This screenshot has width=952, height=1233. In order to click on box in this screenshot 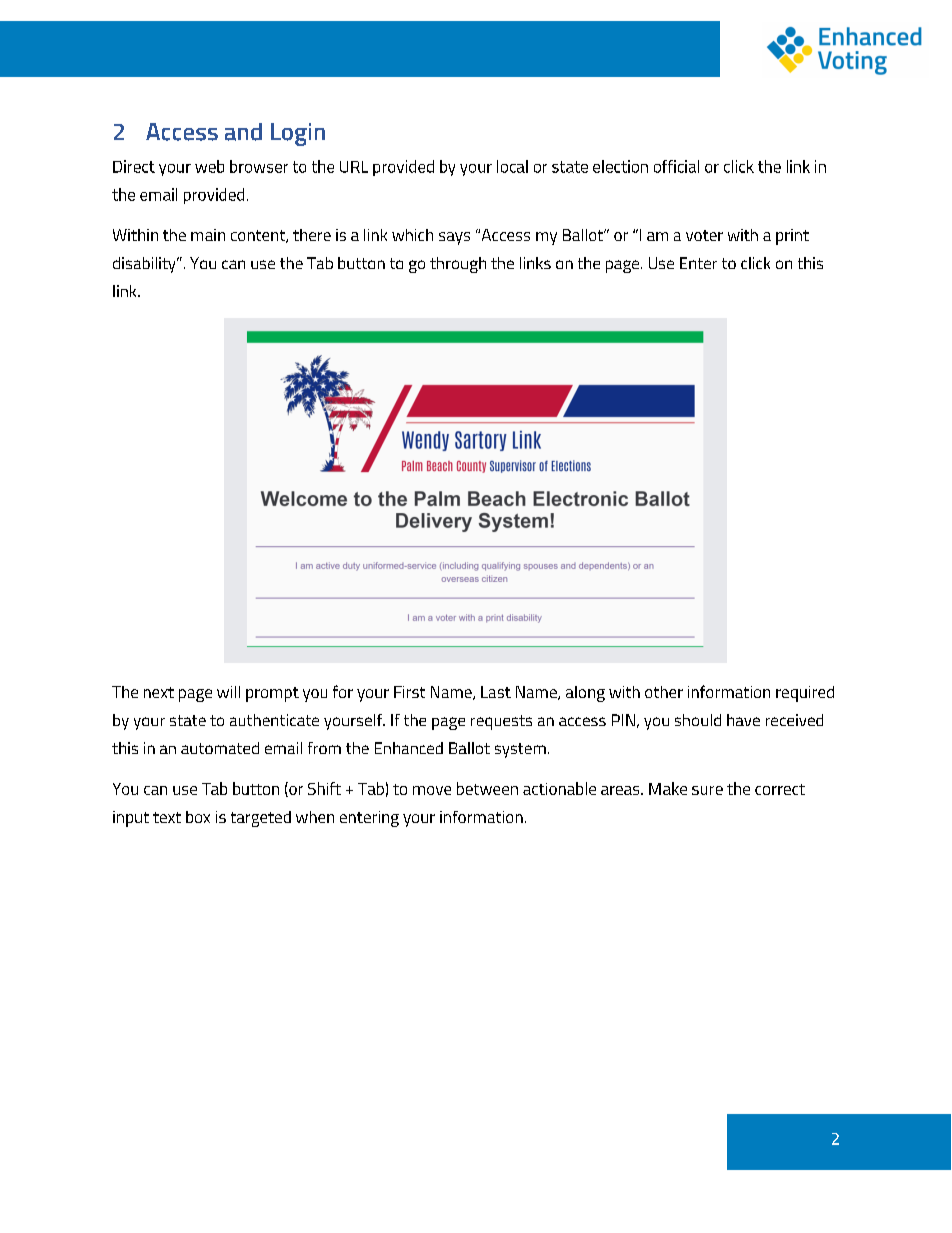, I will do `click(198, 817)`.
